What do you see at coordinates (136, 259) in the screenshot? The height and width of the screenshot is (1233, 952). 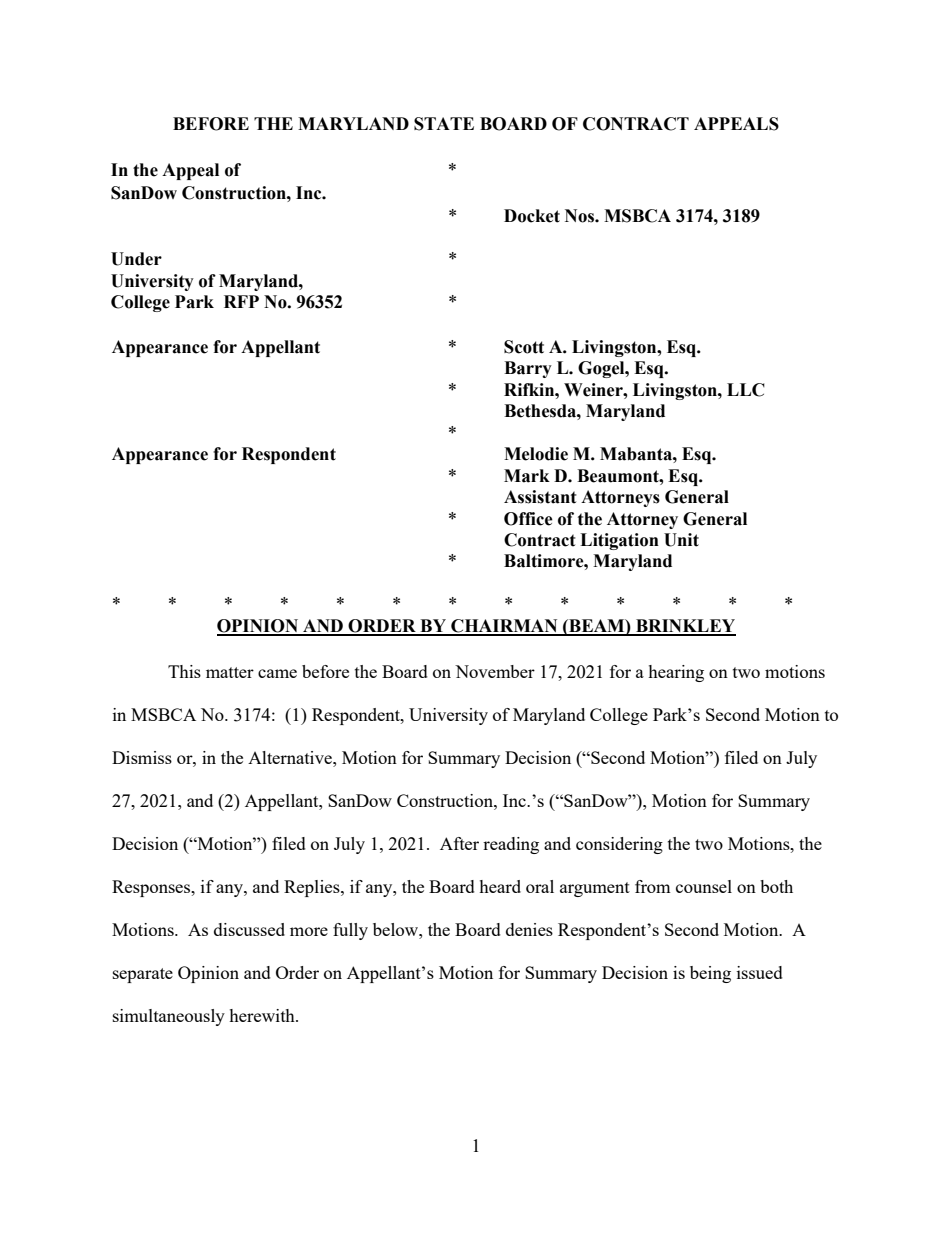 I see `Under` at bounding box center [136, 259].
